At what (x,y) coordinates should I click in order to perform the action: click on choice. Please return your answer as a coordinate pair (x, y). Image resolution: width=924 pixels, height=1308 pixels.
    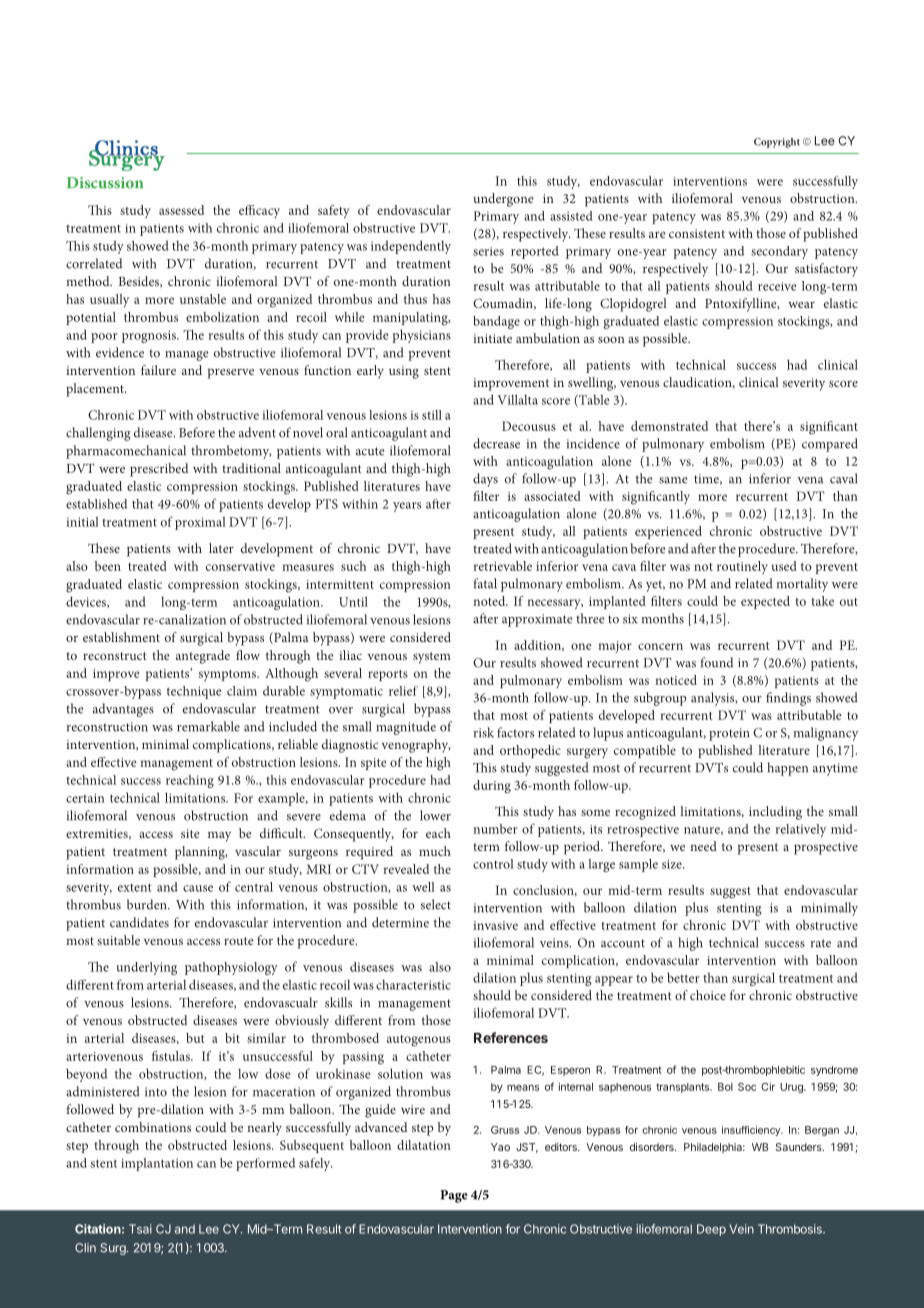
    Looking at the image, I should click on (708, 995).
